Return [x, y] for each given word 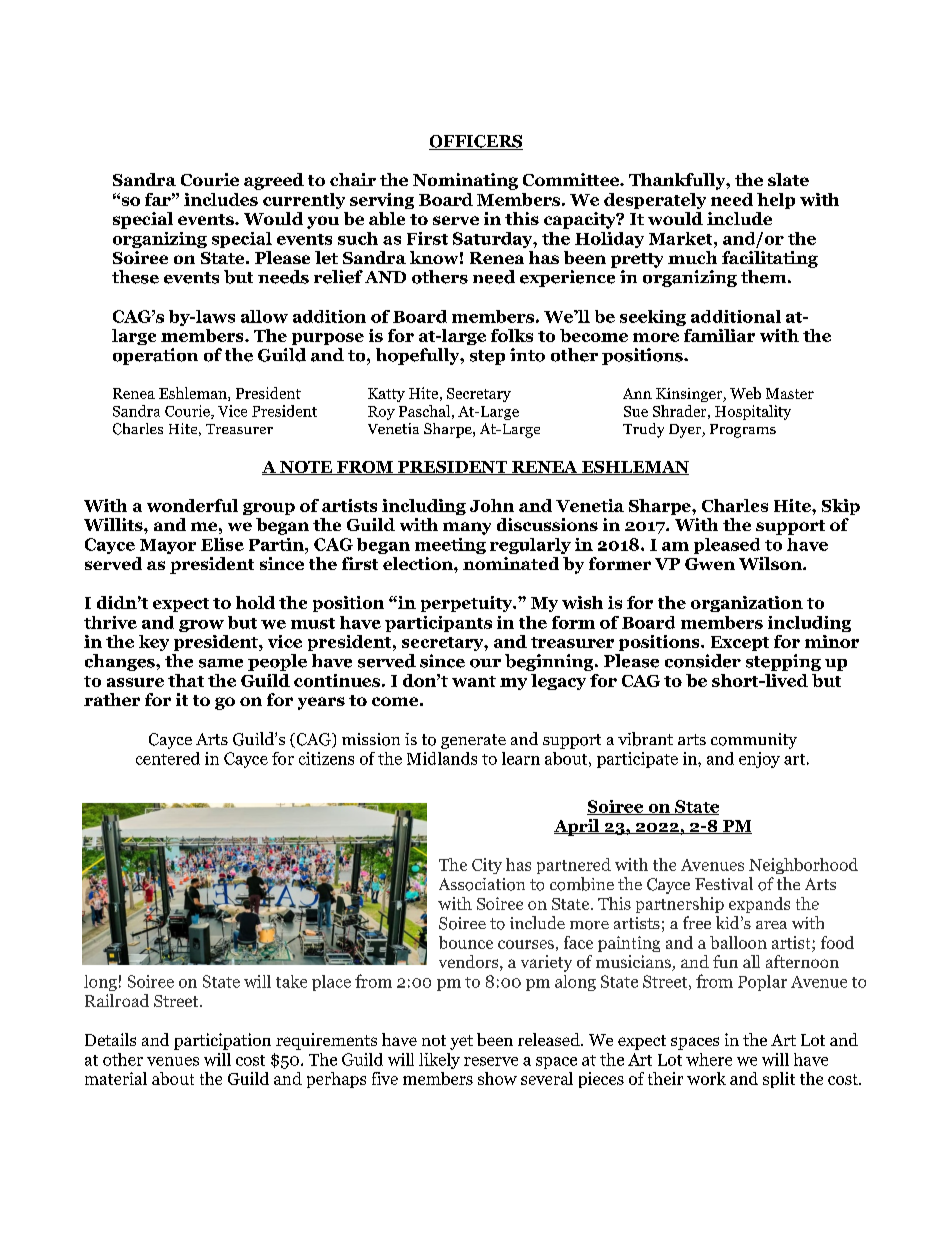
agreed [274, 181]
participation [222, 1041]
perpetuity [468, 604]
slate [788, 179]
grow [201, 626]
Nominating [465, 181]
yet [461, 1042]
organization [747, 604]
